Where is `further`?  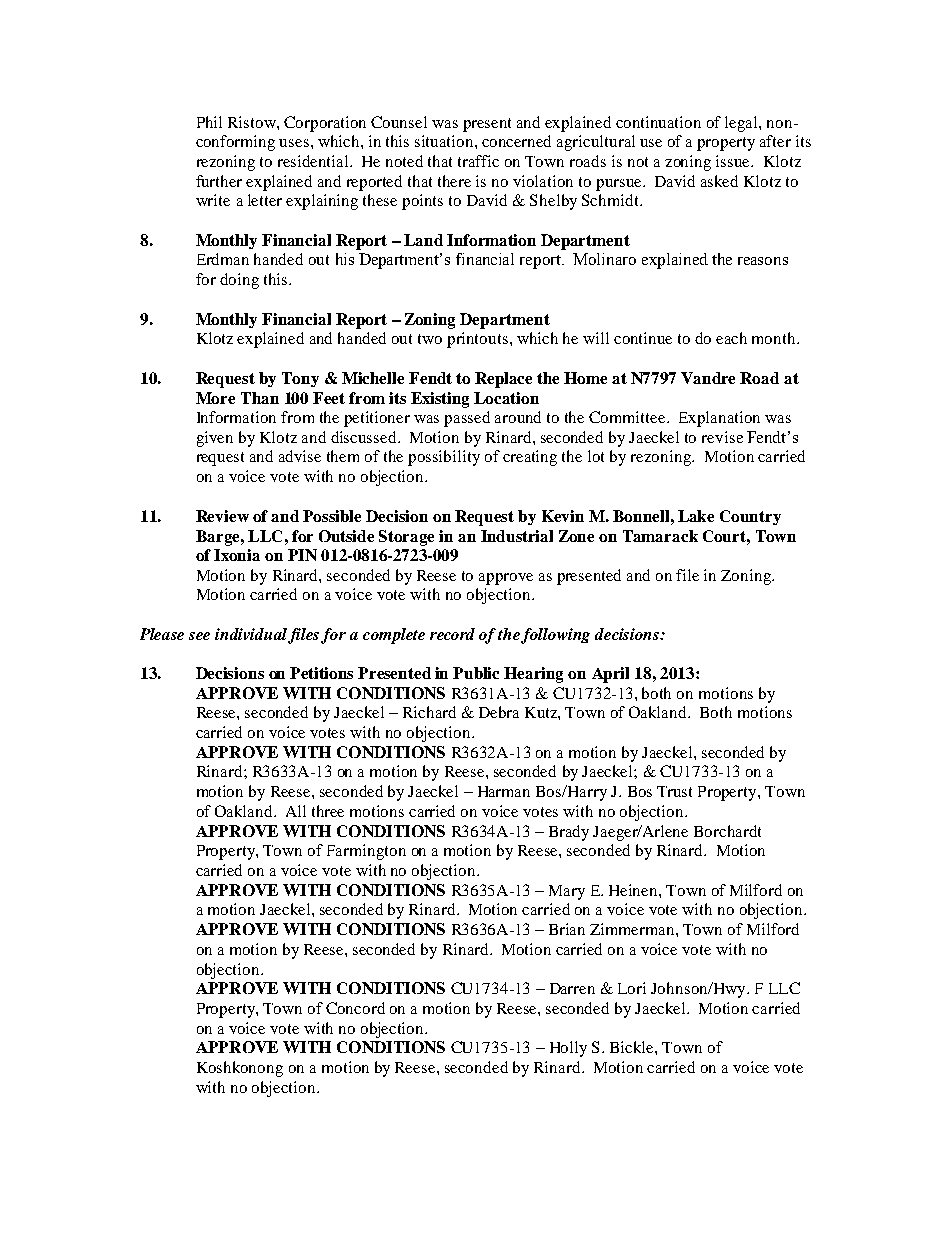
further is located at coordinates (219, 181).
